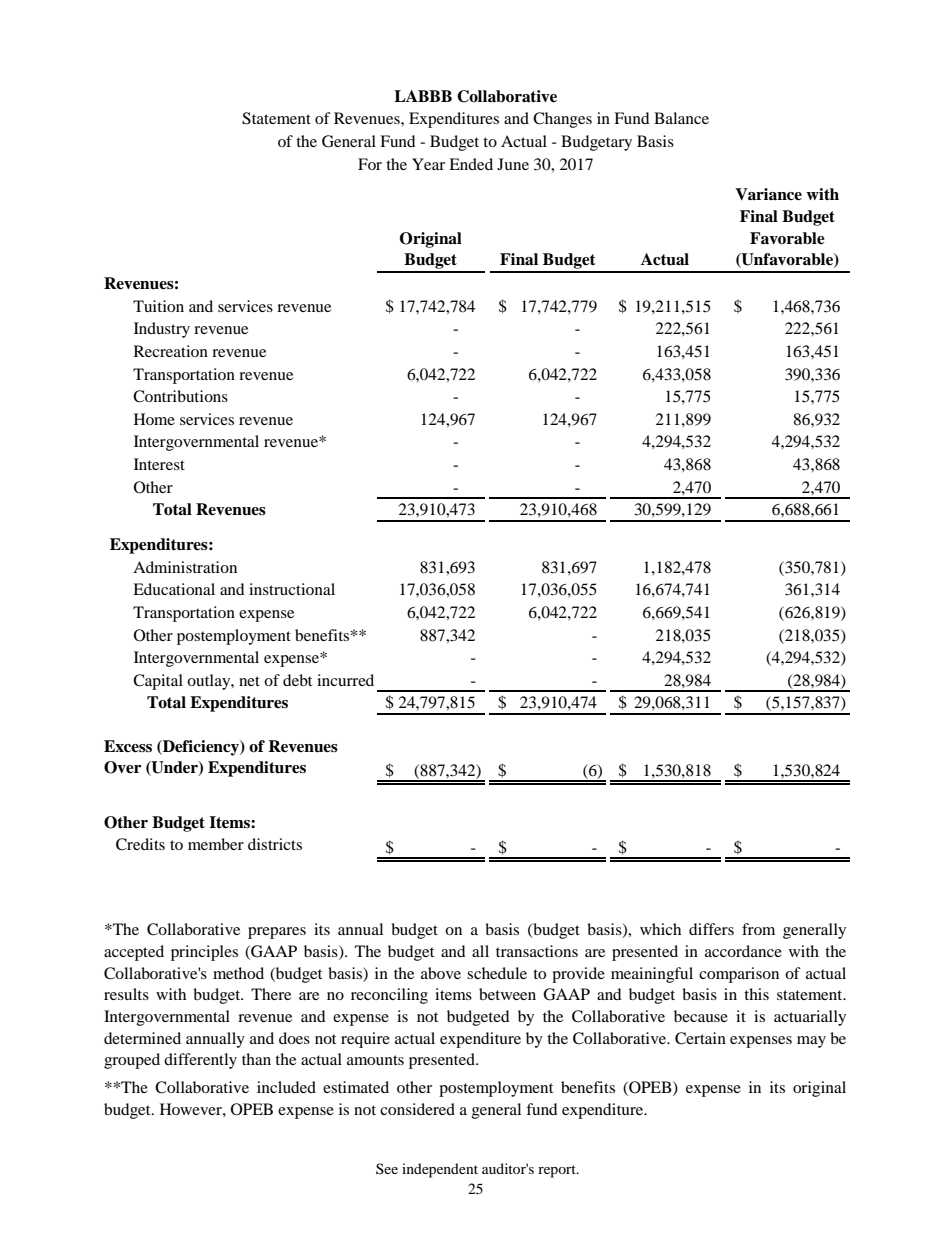 Image resolution: width=952 pixels, height=1233 pixels. What do you see at coordinates (345, 680) in the page?
I see `incurred` at bounding box center [345, 680].
